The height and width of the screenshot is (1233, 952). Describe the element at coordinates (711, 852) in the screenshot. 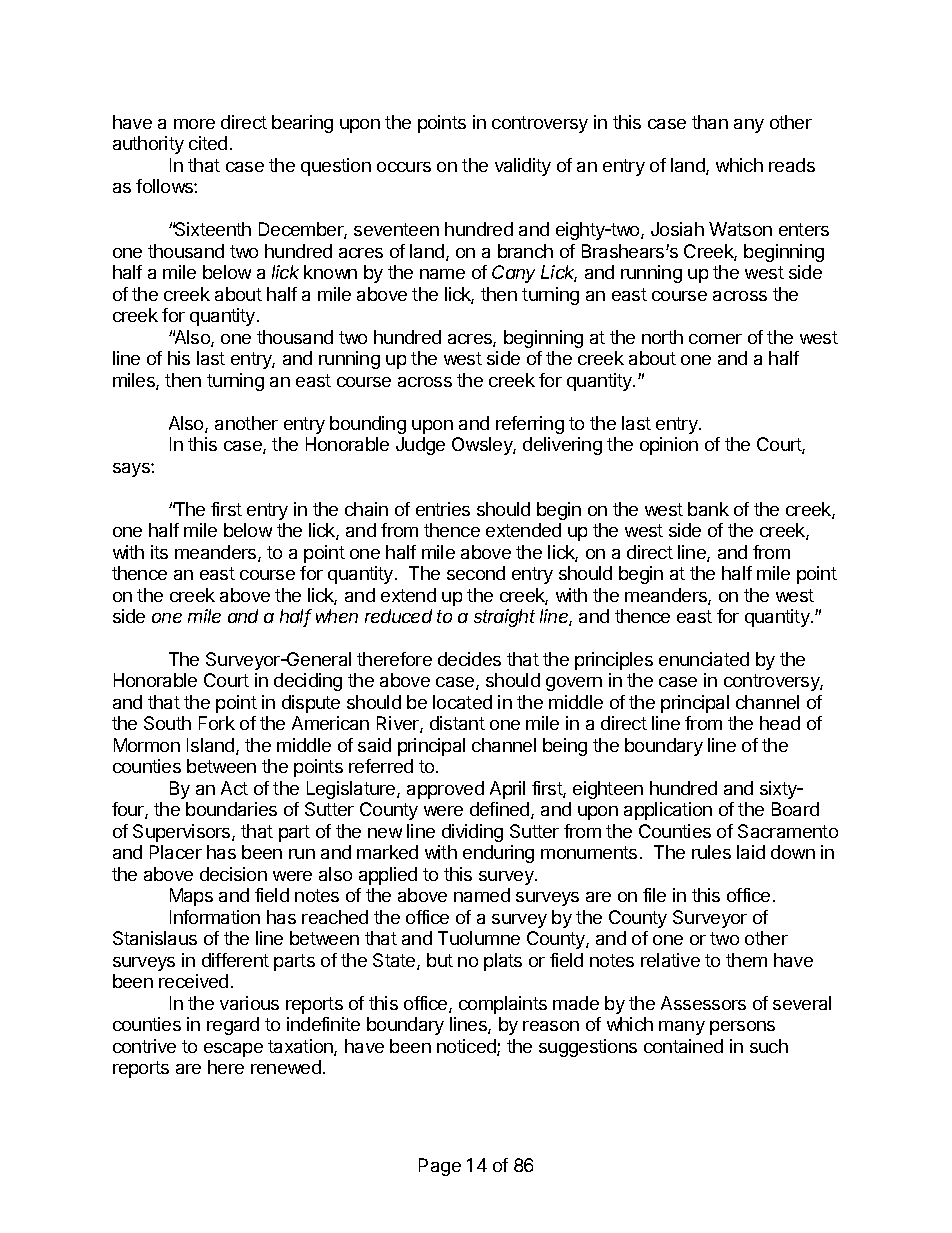

I see `rules` at that location.
